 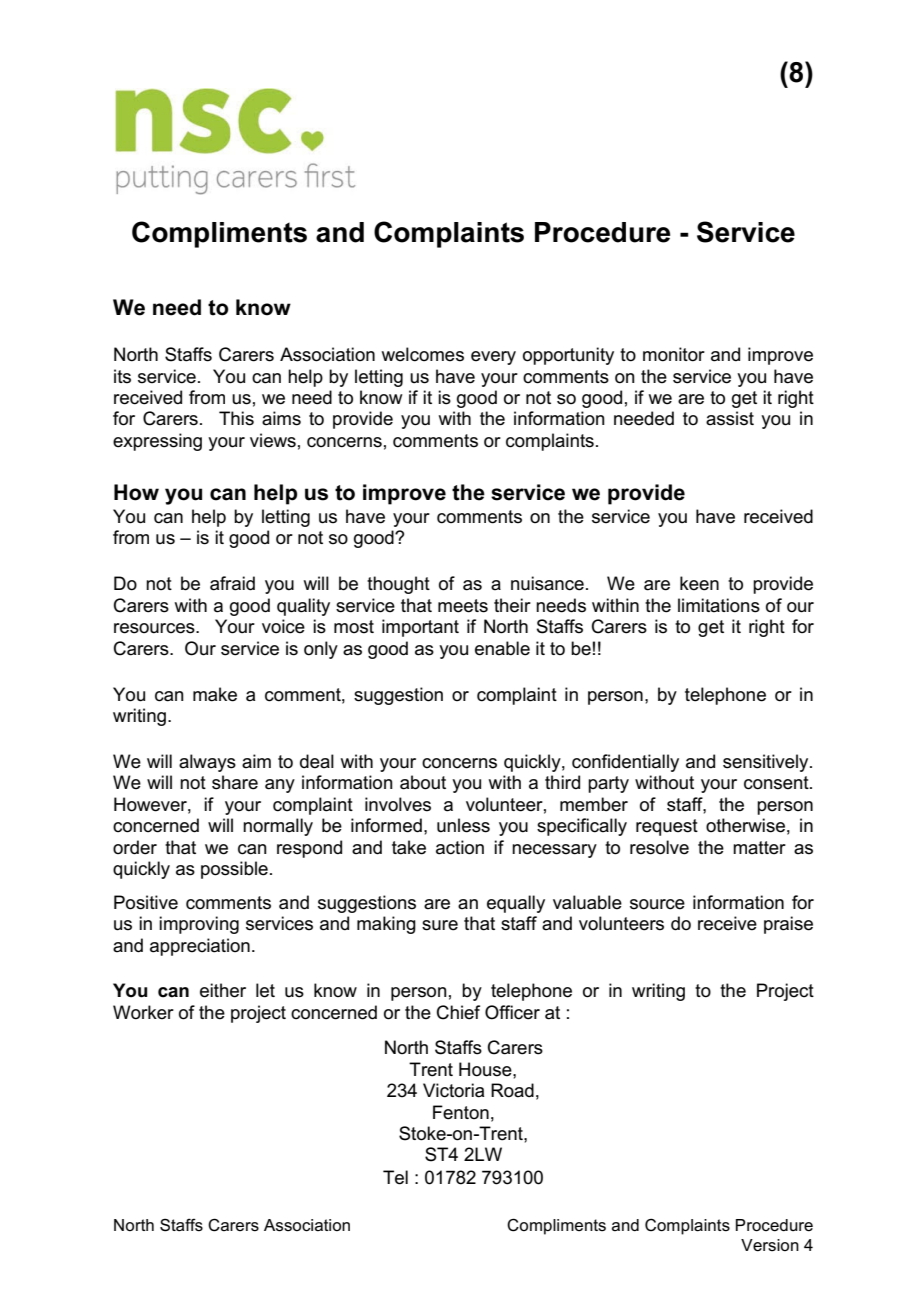 I want to click on share, so click(x=235, y=782).
